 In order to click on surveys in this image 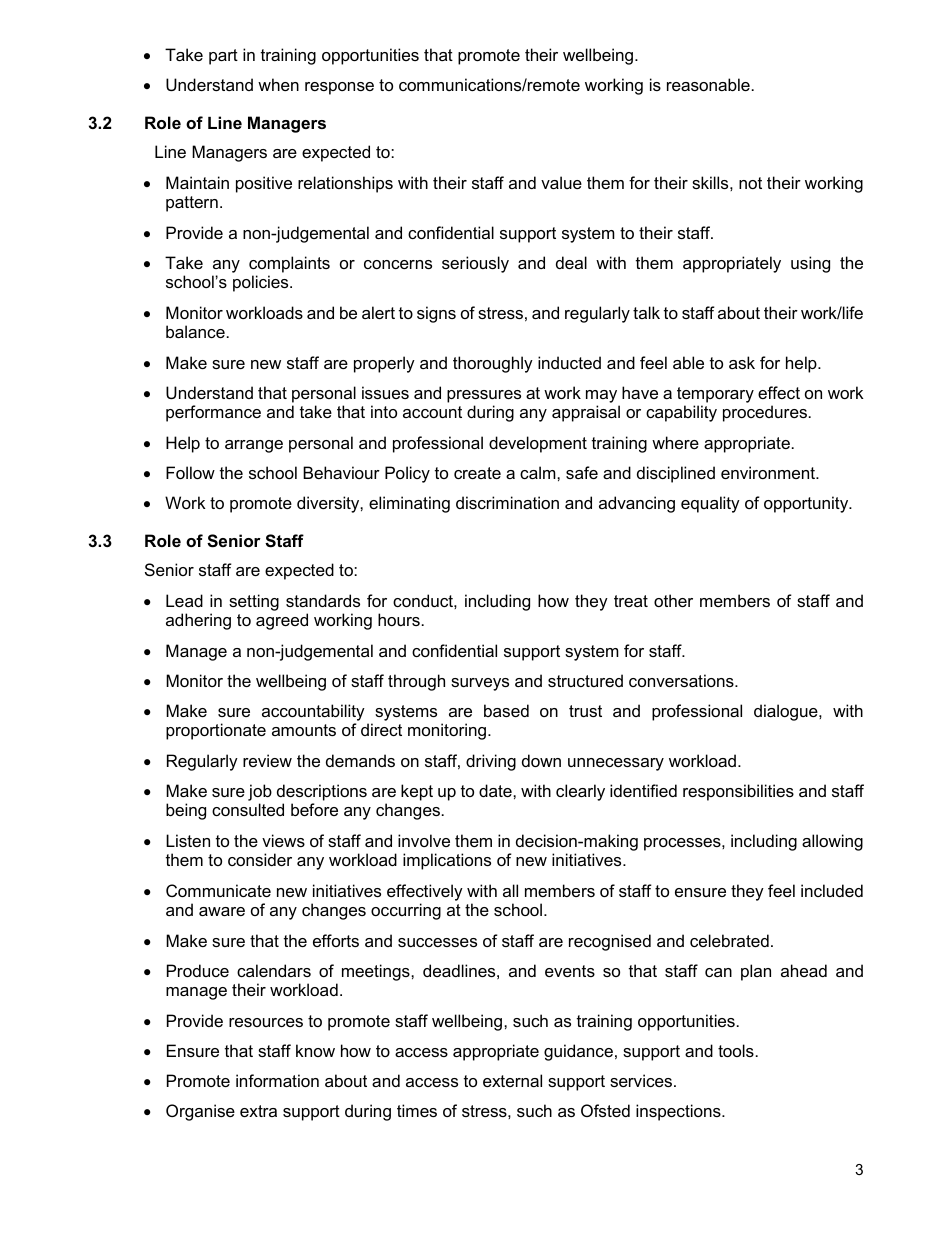, I will do `click(480, 684)`.
